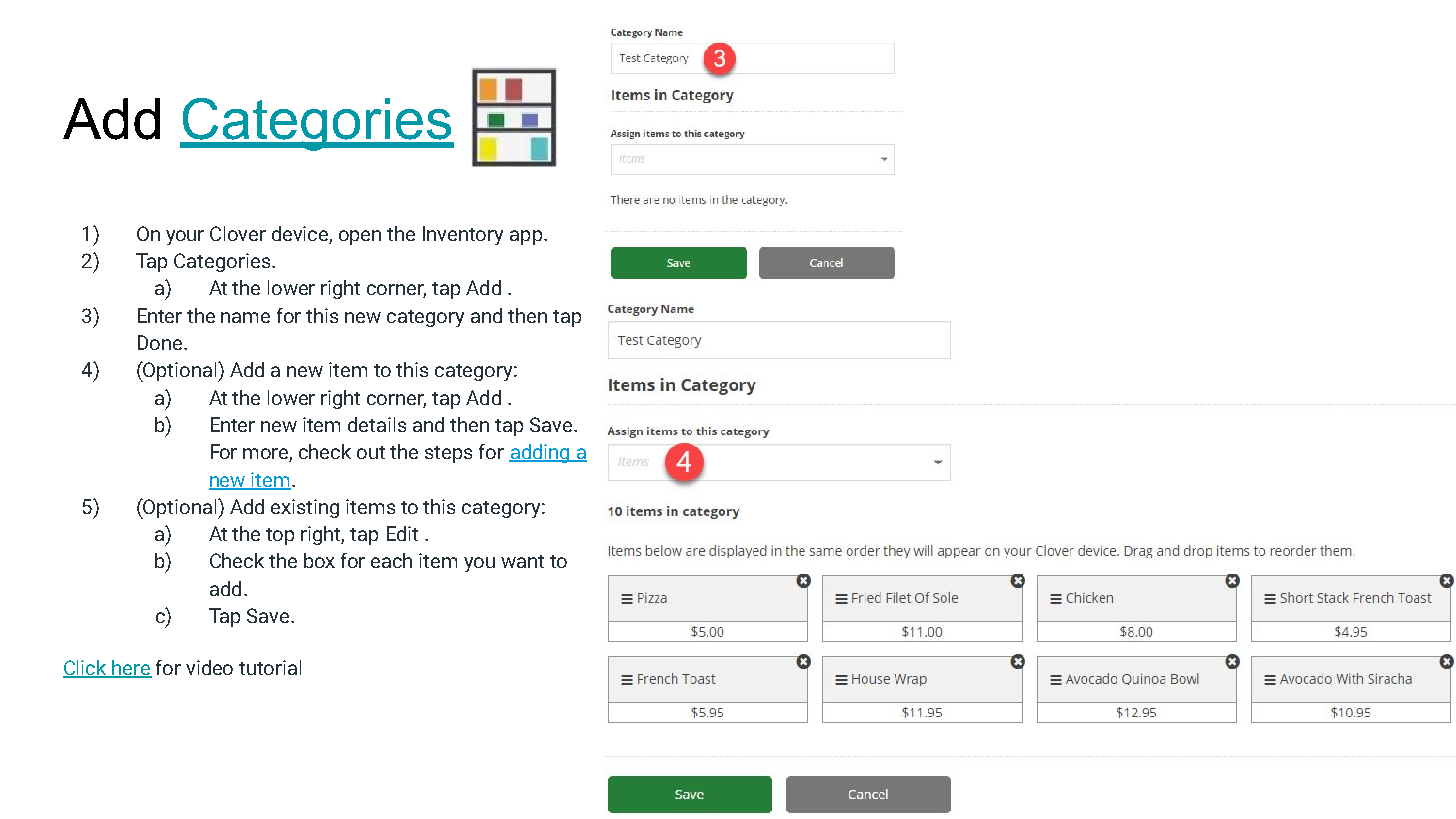 Image resolution: width=1456 pixels, height=819 pixels. I want to click on Done, so click(160, 342).
